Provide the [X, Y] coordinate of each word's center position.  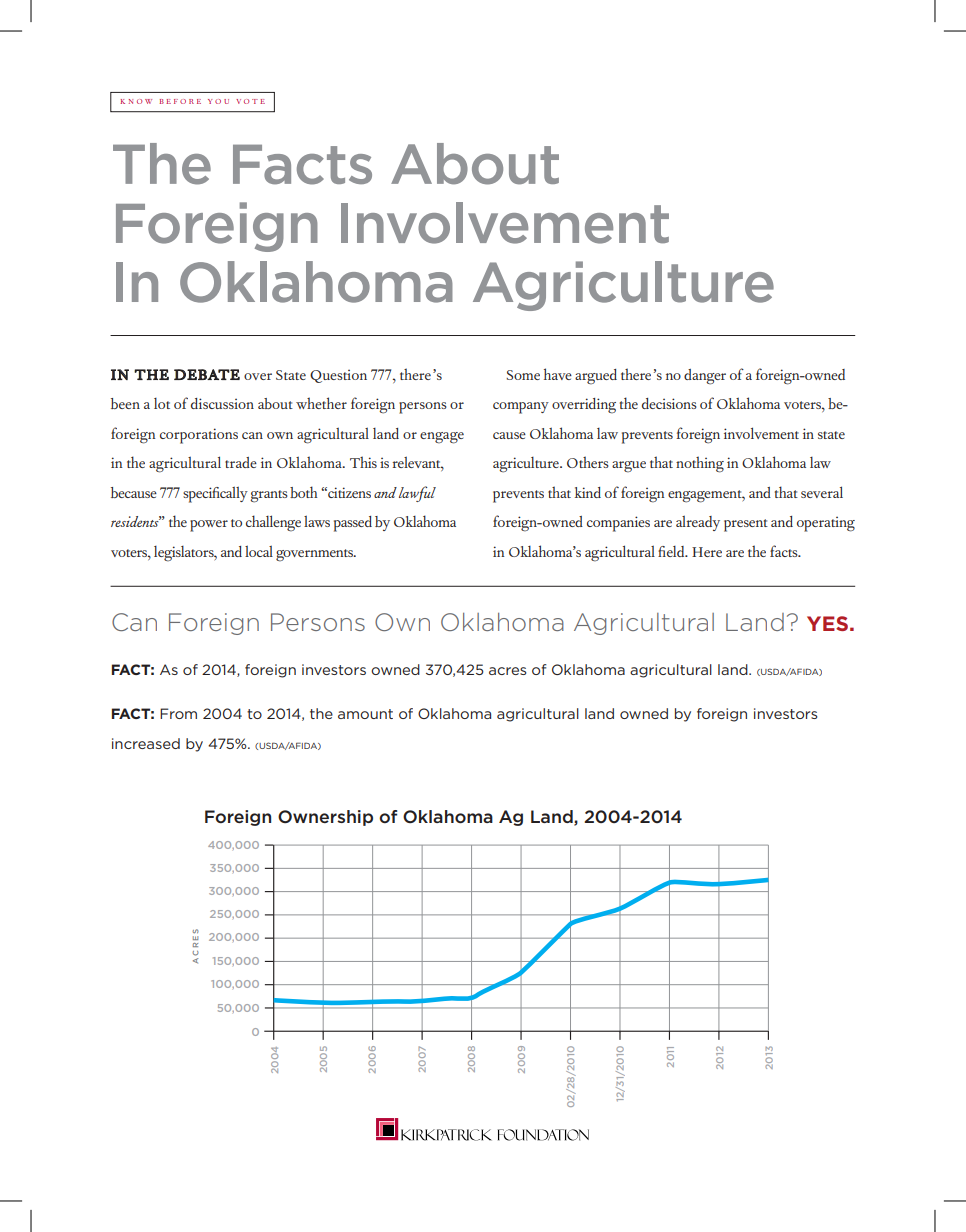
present [746, 525]
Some [523, 375]
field [672, 551]
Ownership [325, 818]
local [259, 551]
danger [705, 377]
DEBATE [207, 374]
